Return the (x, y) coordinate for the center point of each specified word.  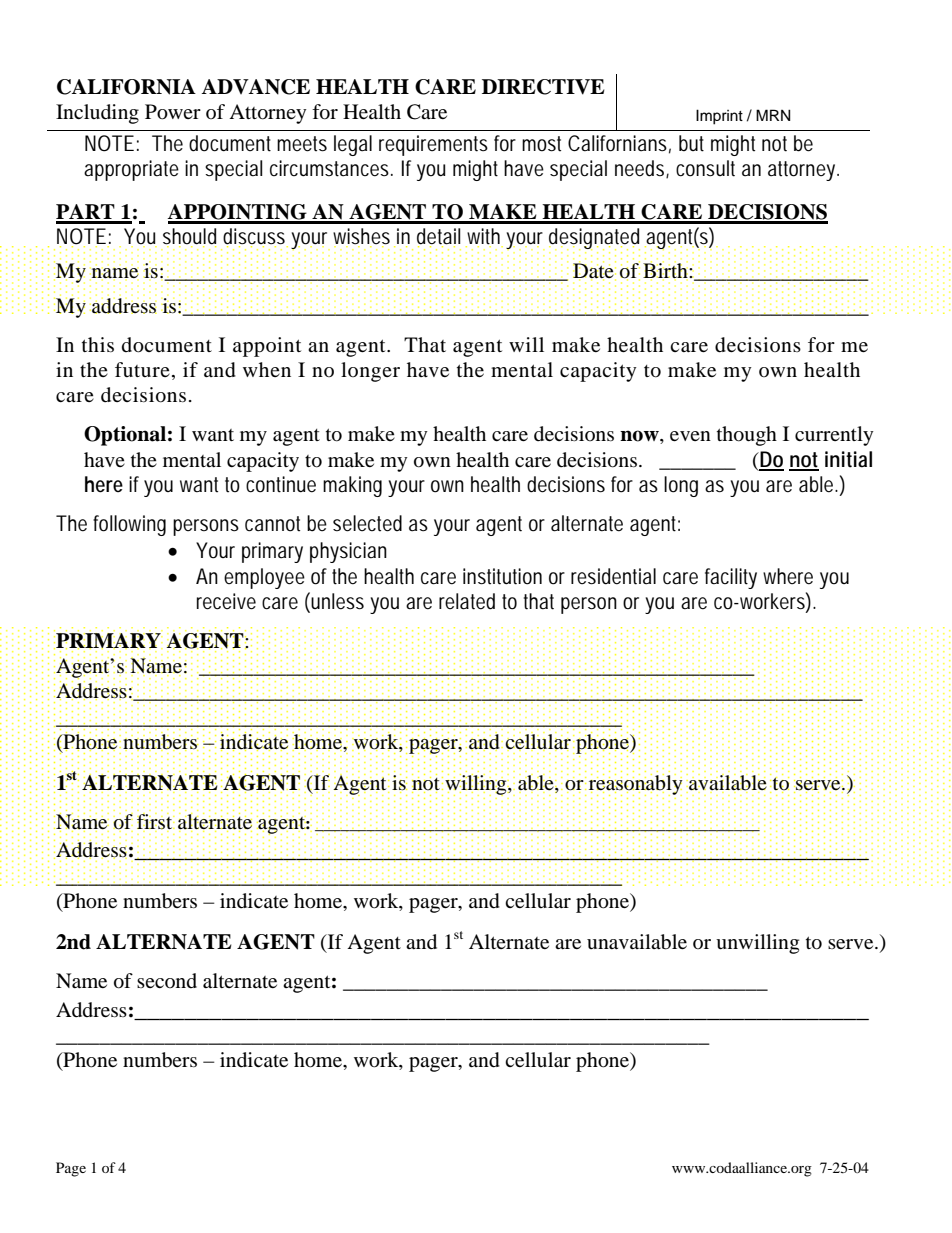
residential (613, 576)
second (167, 980)
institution (502, 576)
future (142, 369)
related (467, 601)
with (484, 237)
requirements (433, 145)
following (129, 525)
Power (173, 112)
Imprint (719, 117)
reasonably (636, 785)
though (747, 436)
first (155, 822)
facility (731, 578)
